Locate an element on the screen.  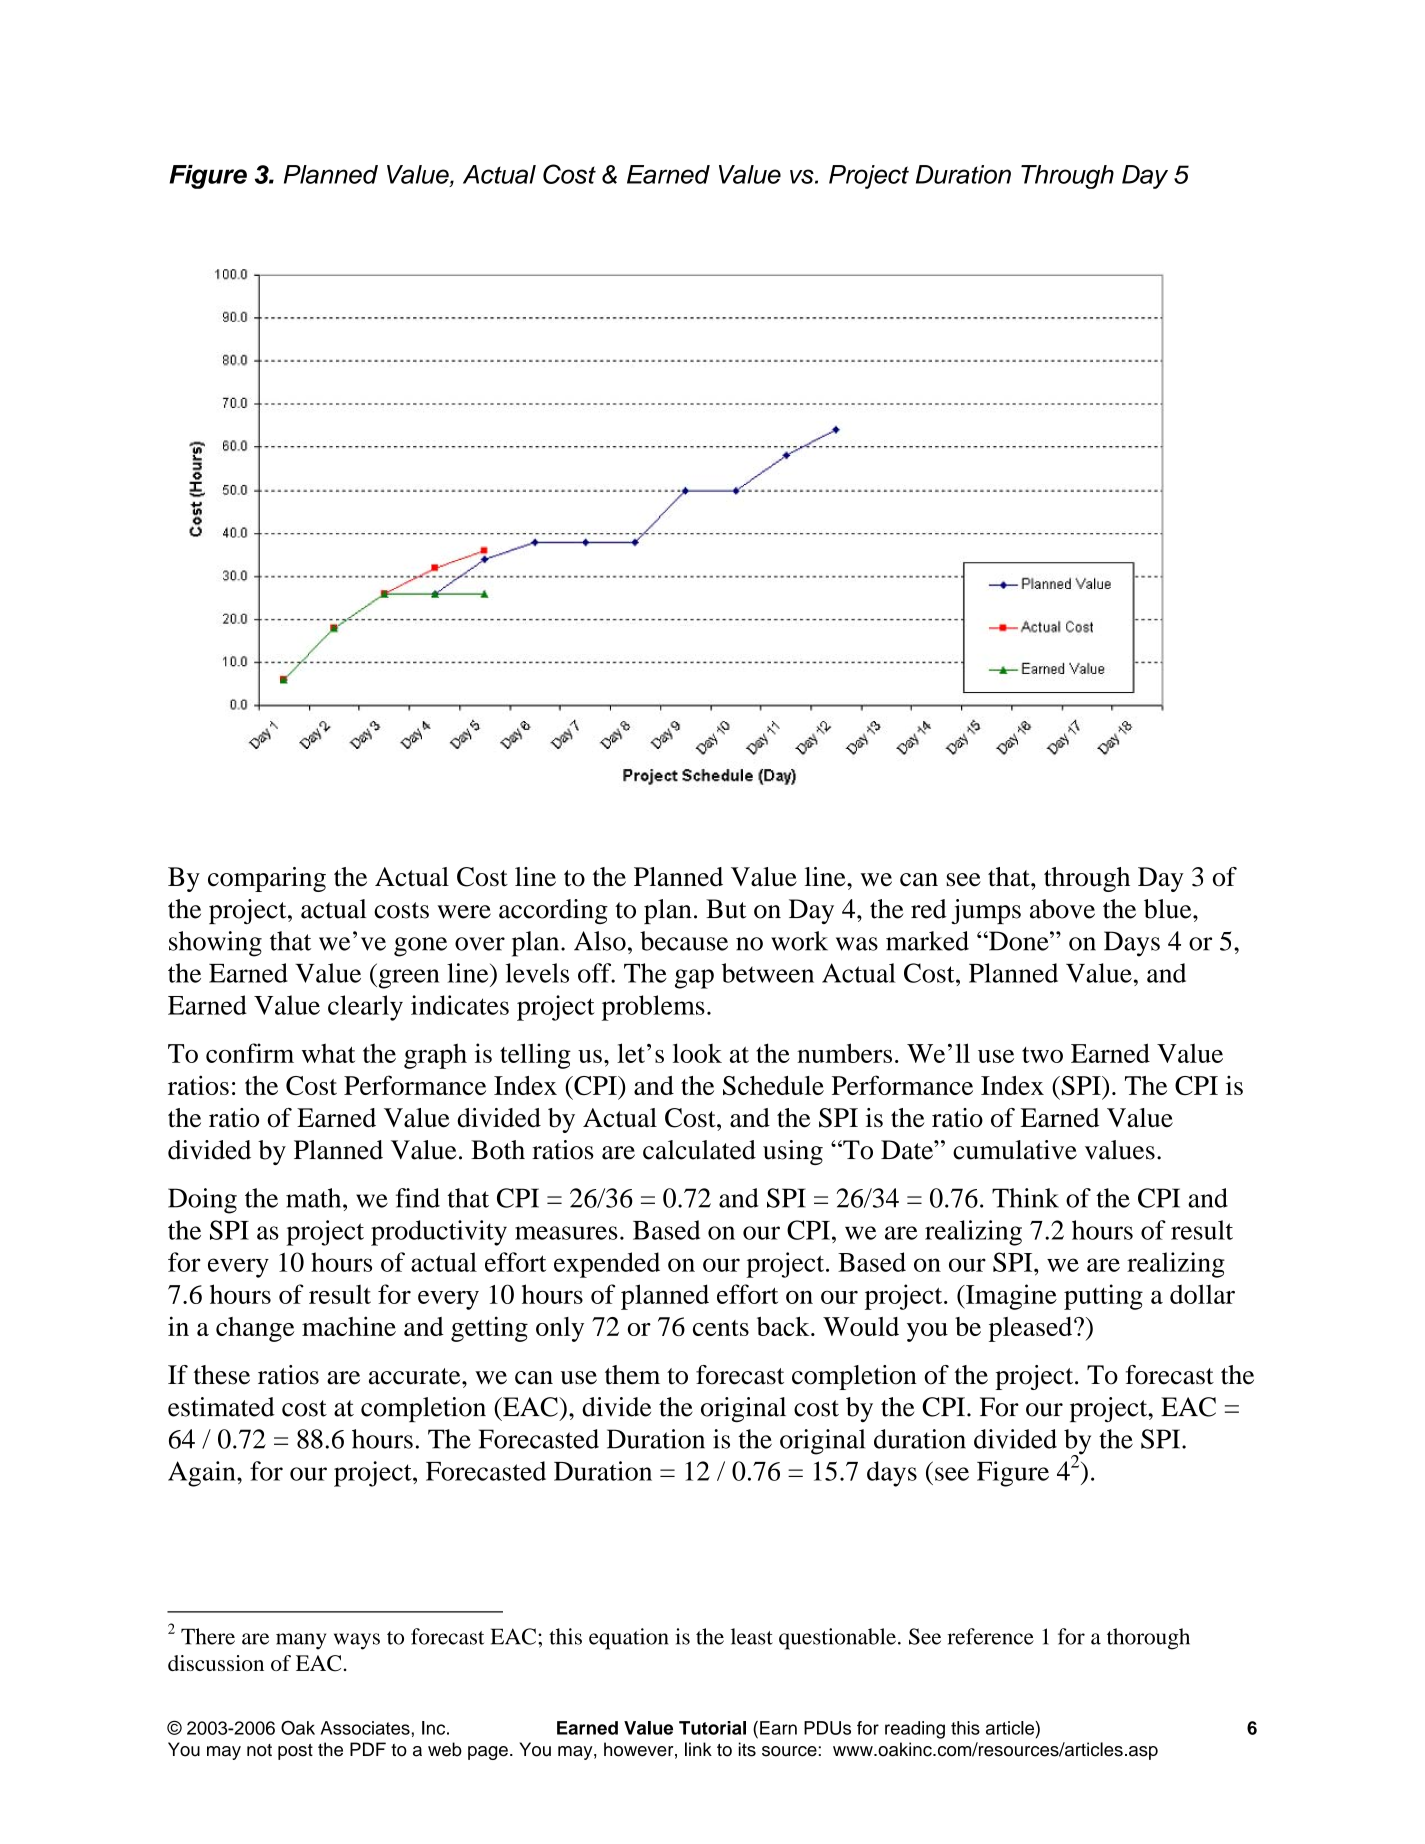
math is located at coordinates (315, 1198).
